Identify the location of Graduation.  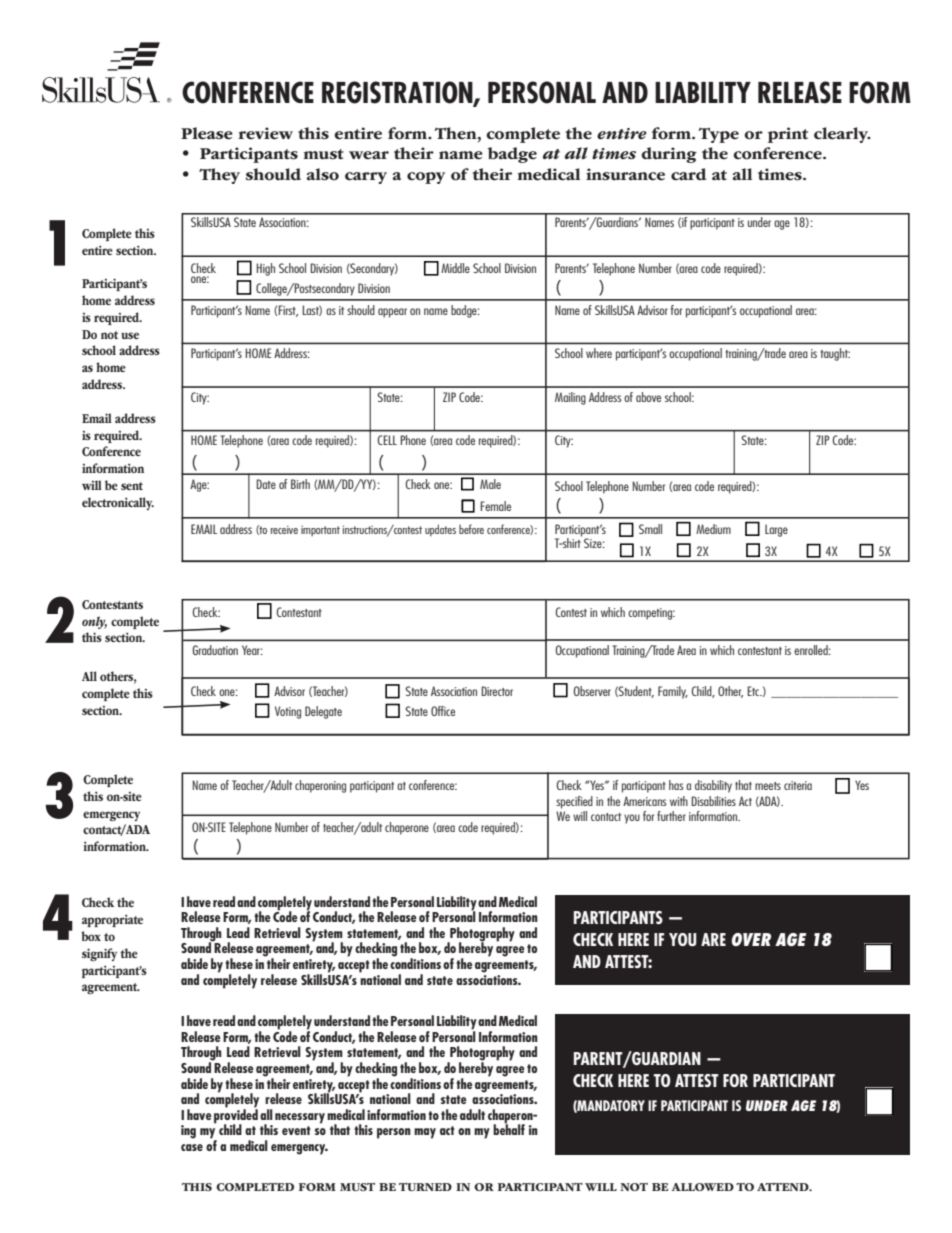
(215, 650).
